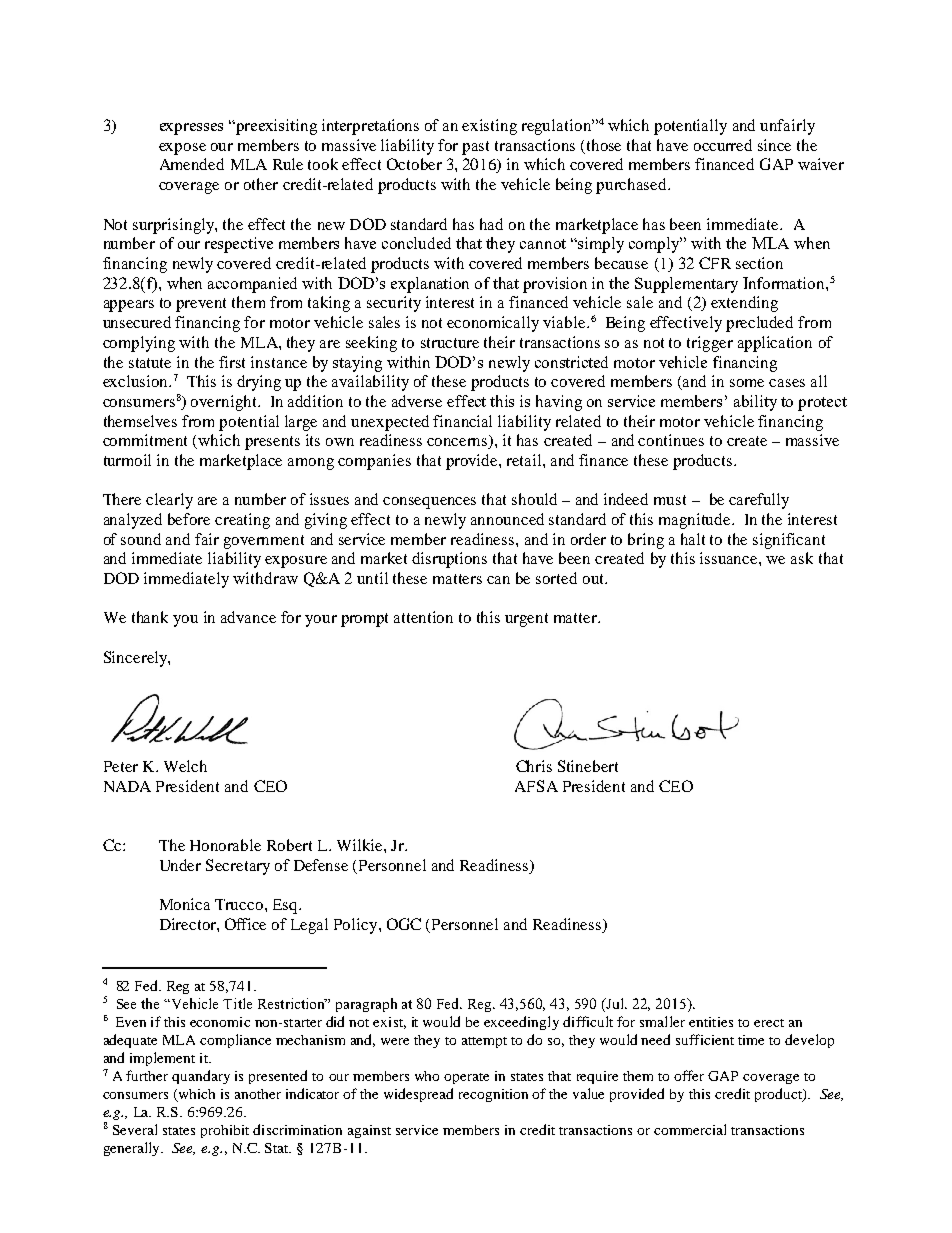 Image resolution: width=952 pixels, height=1233 pixels. I want to click on past, so click(475, 148).
